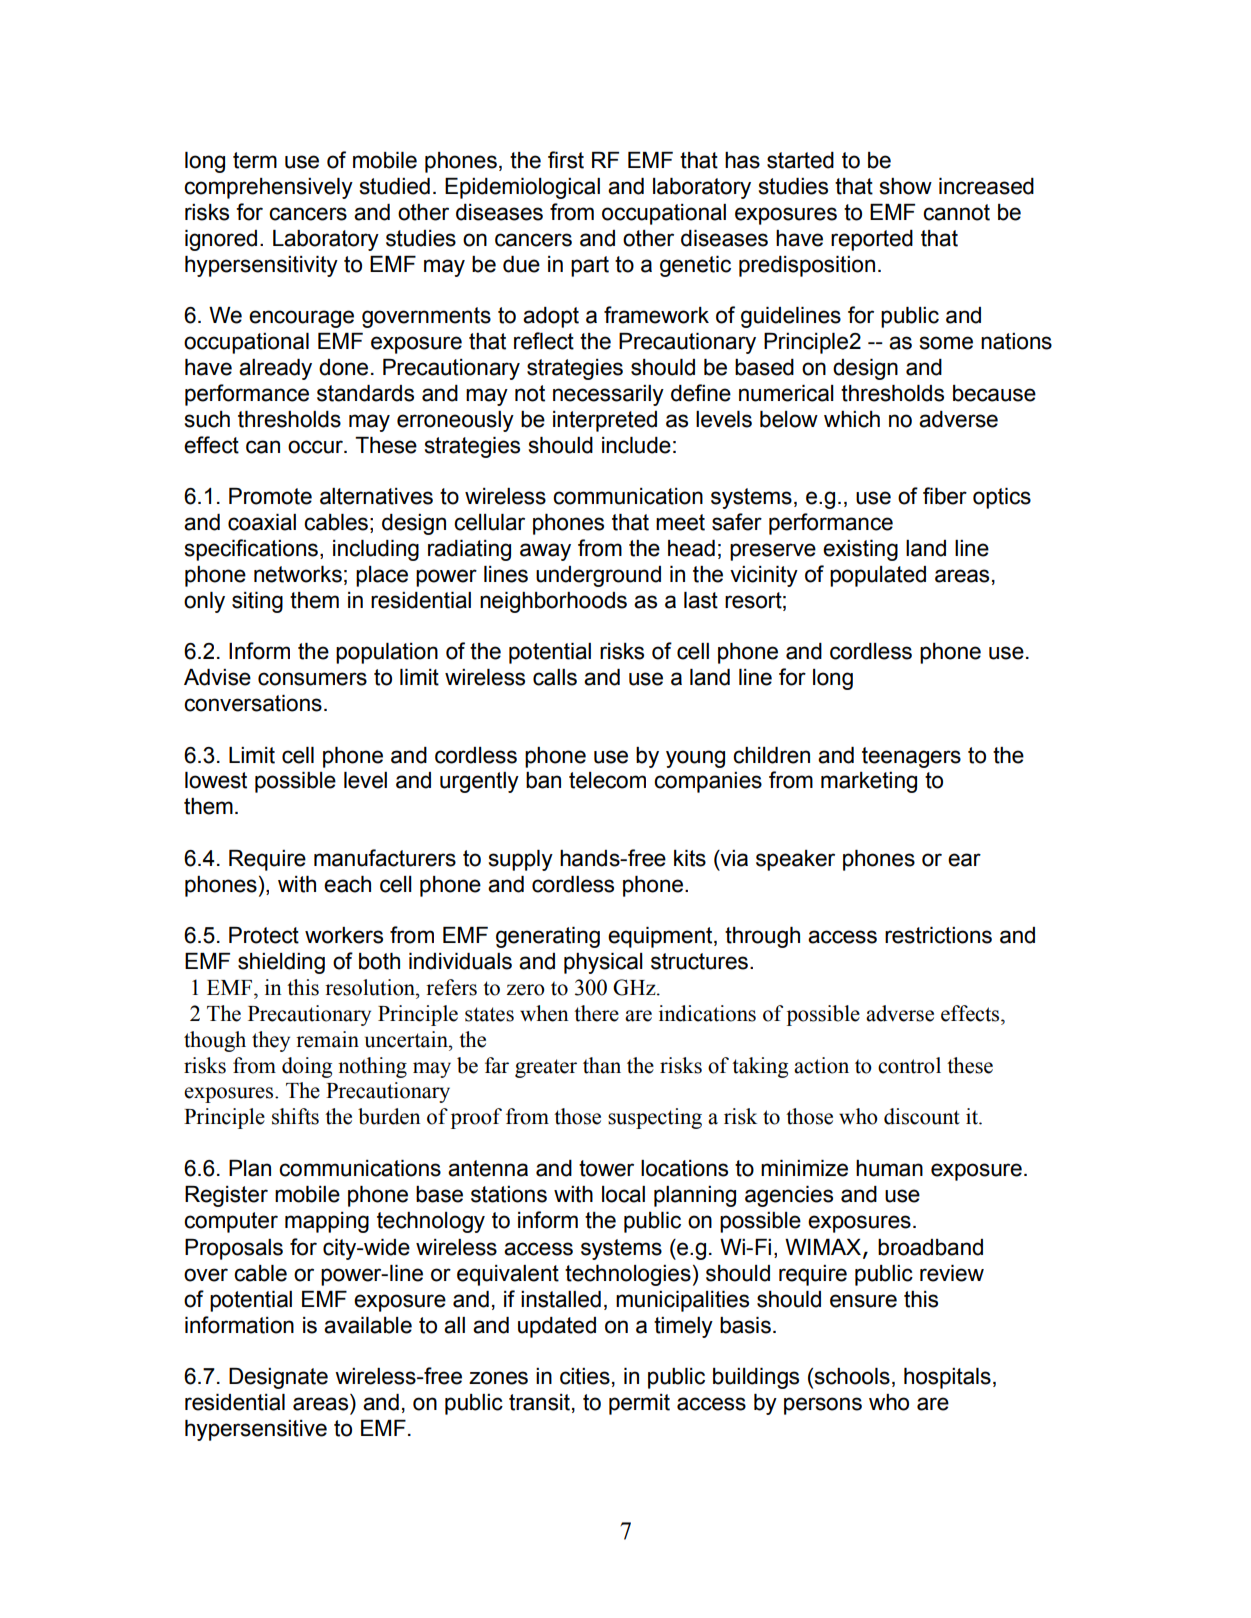 The image size is (1251, 1618). Describe the element at coordinates (268, 188) in the screenshot. I see `comprehensively` at that location.
